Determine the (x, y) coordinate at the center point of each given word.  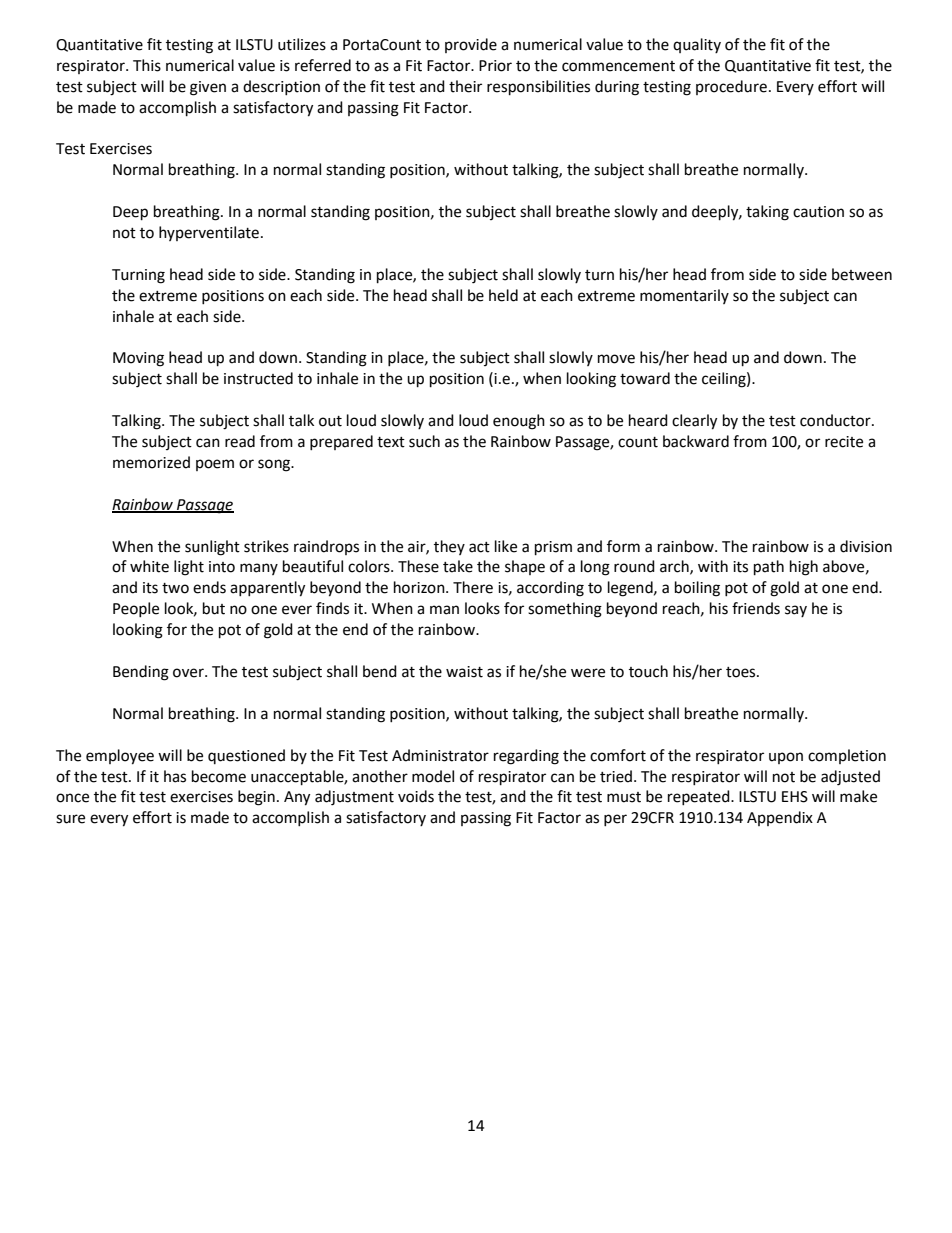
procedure (731, 87)
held (503, 295)
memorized (151, 462)
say (796, 611)
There (473, 587)
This (147, 65)
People (136, 609)
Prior (495, 66)
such (424, 441)
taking (767, 213)
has (175, 776)
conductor (836, 420)
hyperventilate (209, 233)
